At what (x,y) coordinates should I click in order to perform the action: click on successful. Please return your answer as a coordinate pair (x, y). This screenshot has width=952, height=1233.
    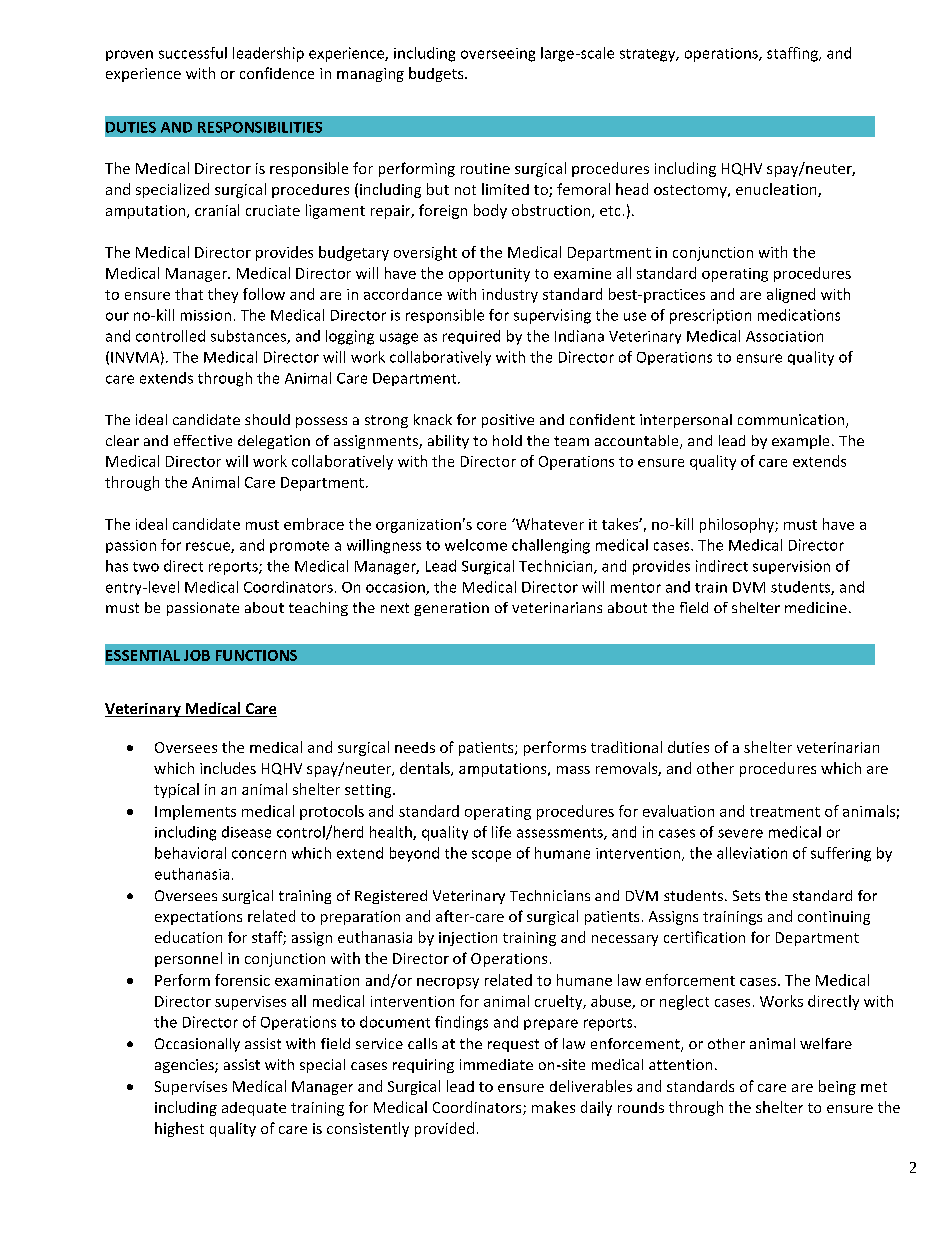
    Looking at the image, I should click on (193, 53).
